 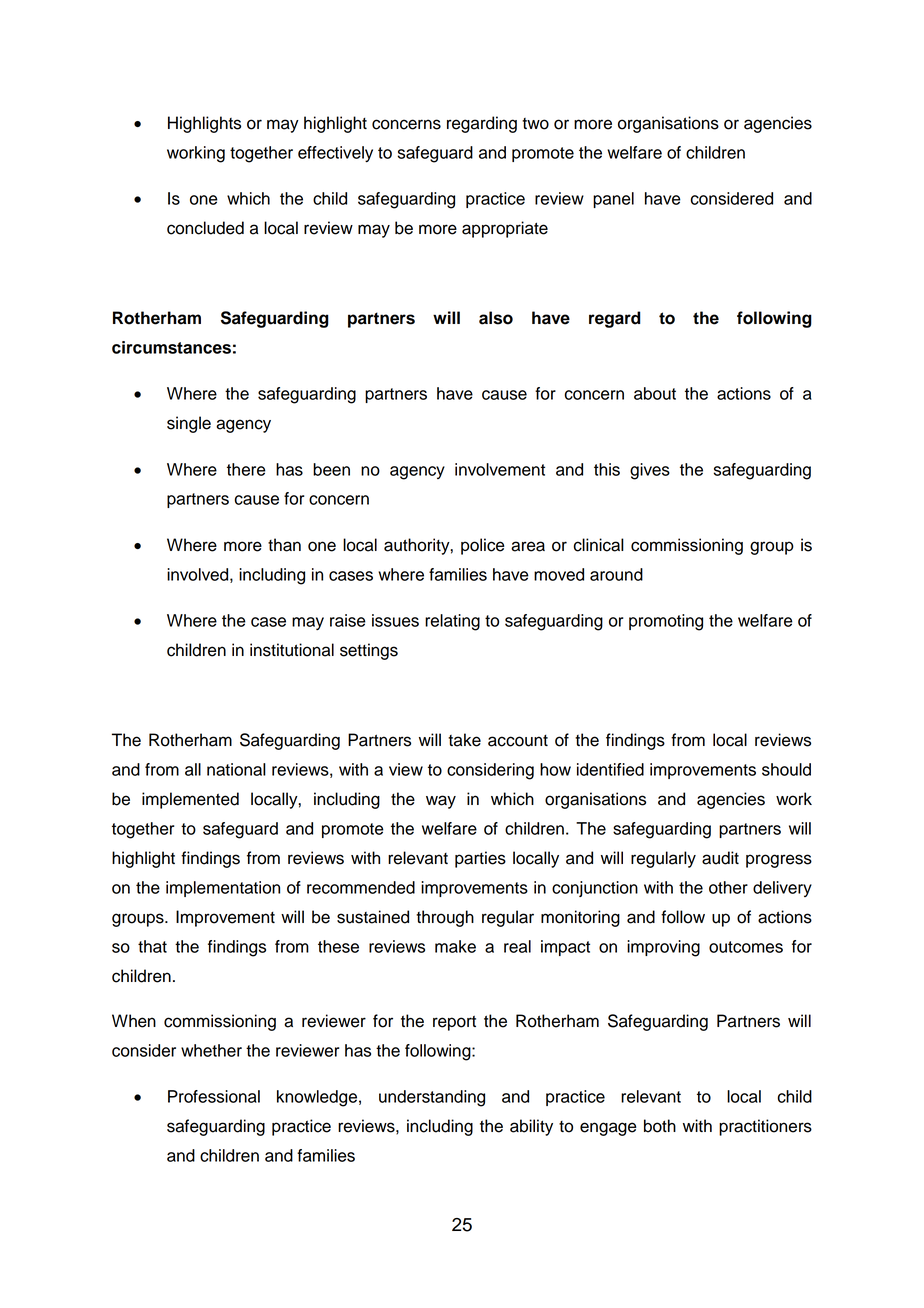 I want to click on circumstances, so click(x=171, y=347).
